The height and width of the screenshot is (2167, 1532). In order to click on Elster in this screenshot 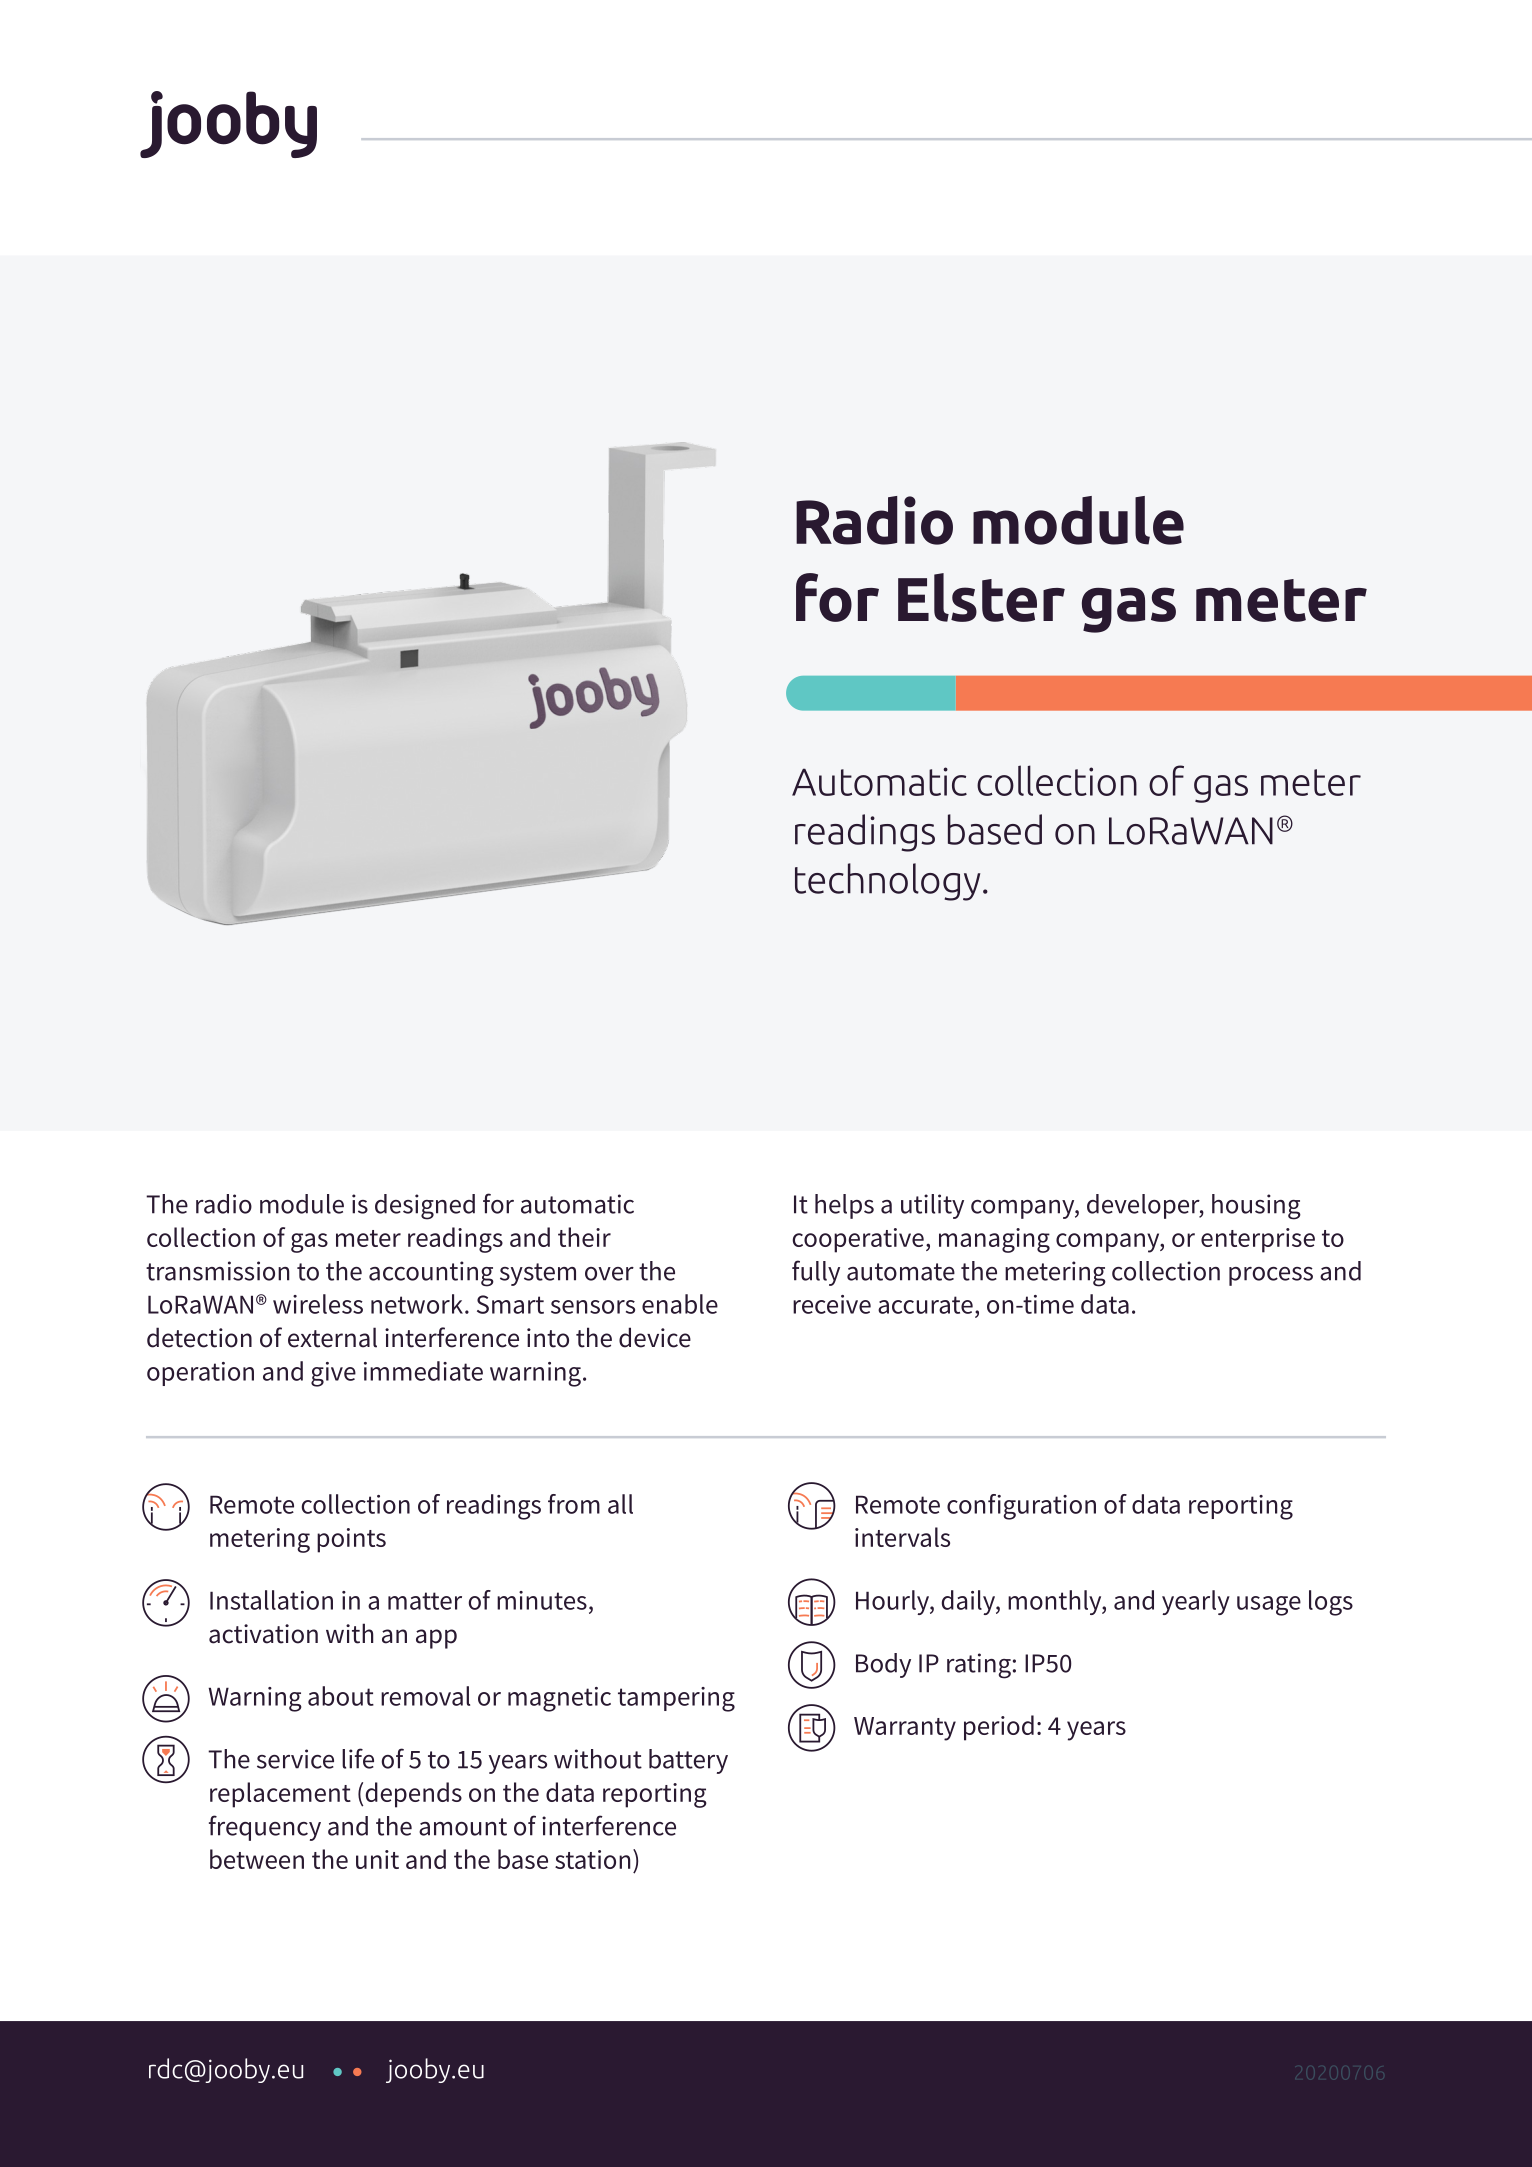, I will do `click(981, 597)`.
